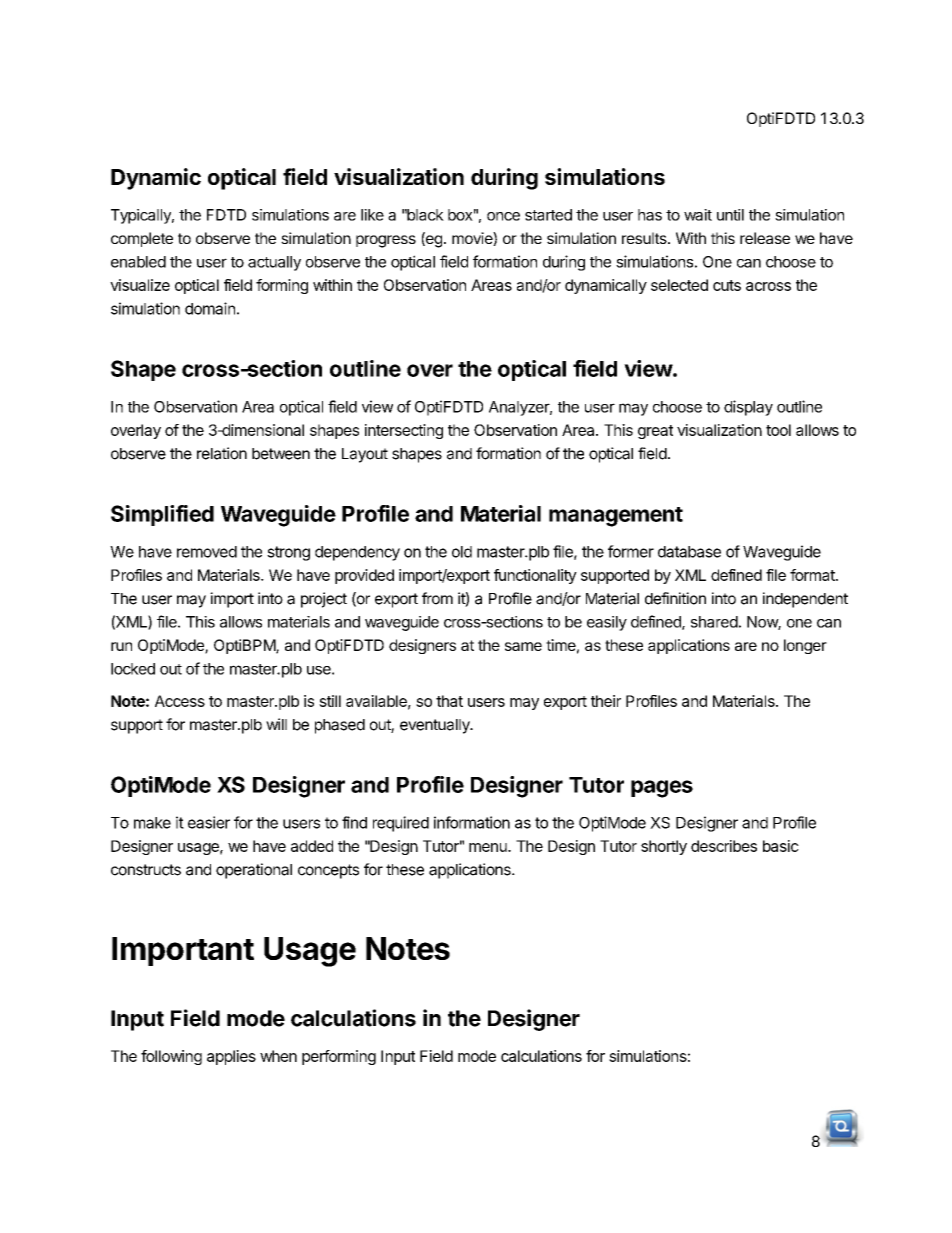 Image resolution: width=952 pixels, height=1233 pixels. What do you see at coordinates (724, 846) in the image?
I see `describes` at bounding box center [724, 846].
